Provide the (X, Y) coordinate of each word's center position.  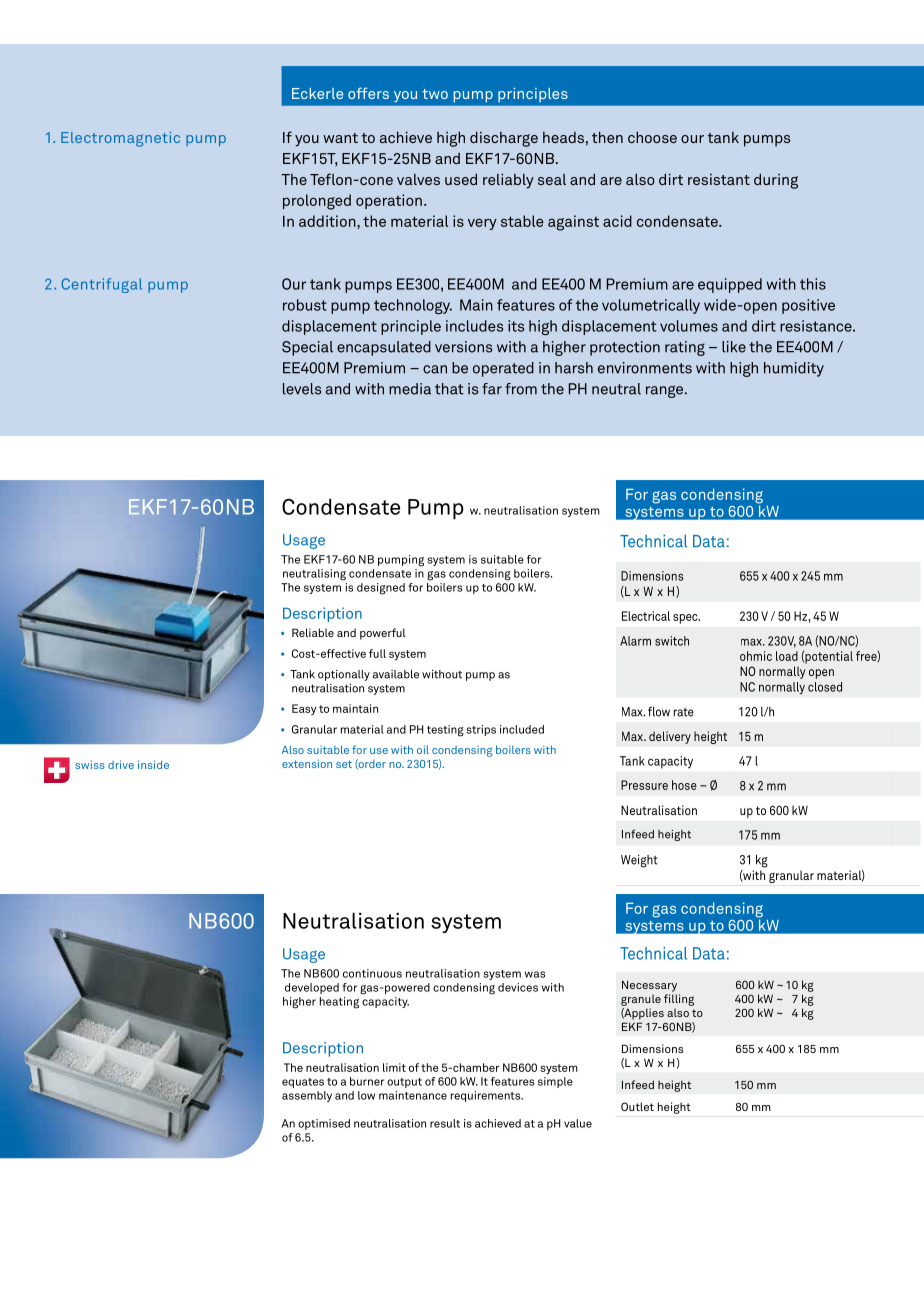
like (734, 347)
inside (153, 764)
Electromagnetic (120, 139)
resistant (719, 179)
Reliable (313, 632)
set (344, 764)
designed (381, 589)
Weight (639, 861)
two (435, 94)
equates (303, 1083)
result (445, 1123)
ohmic (756, 656)
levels (302, 389)
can (435, 369)
